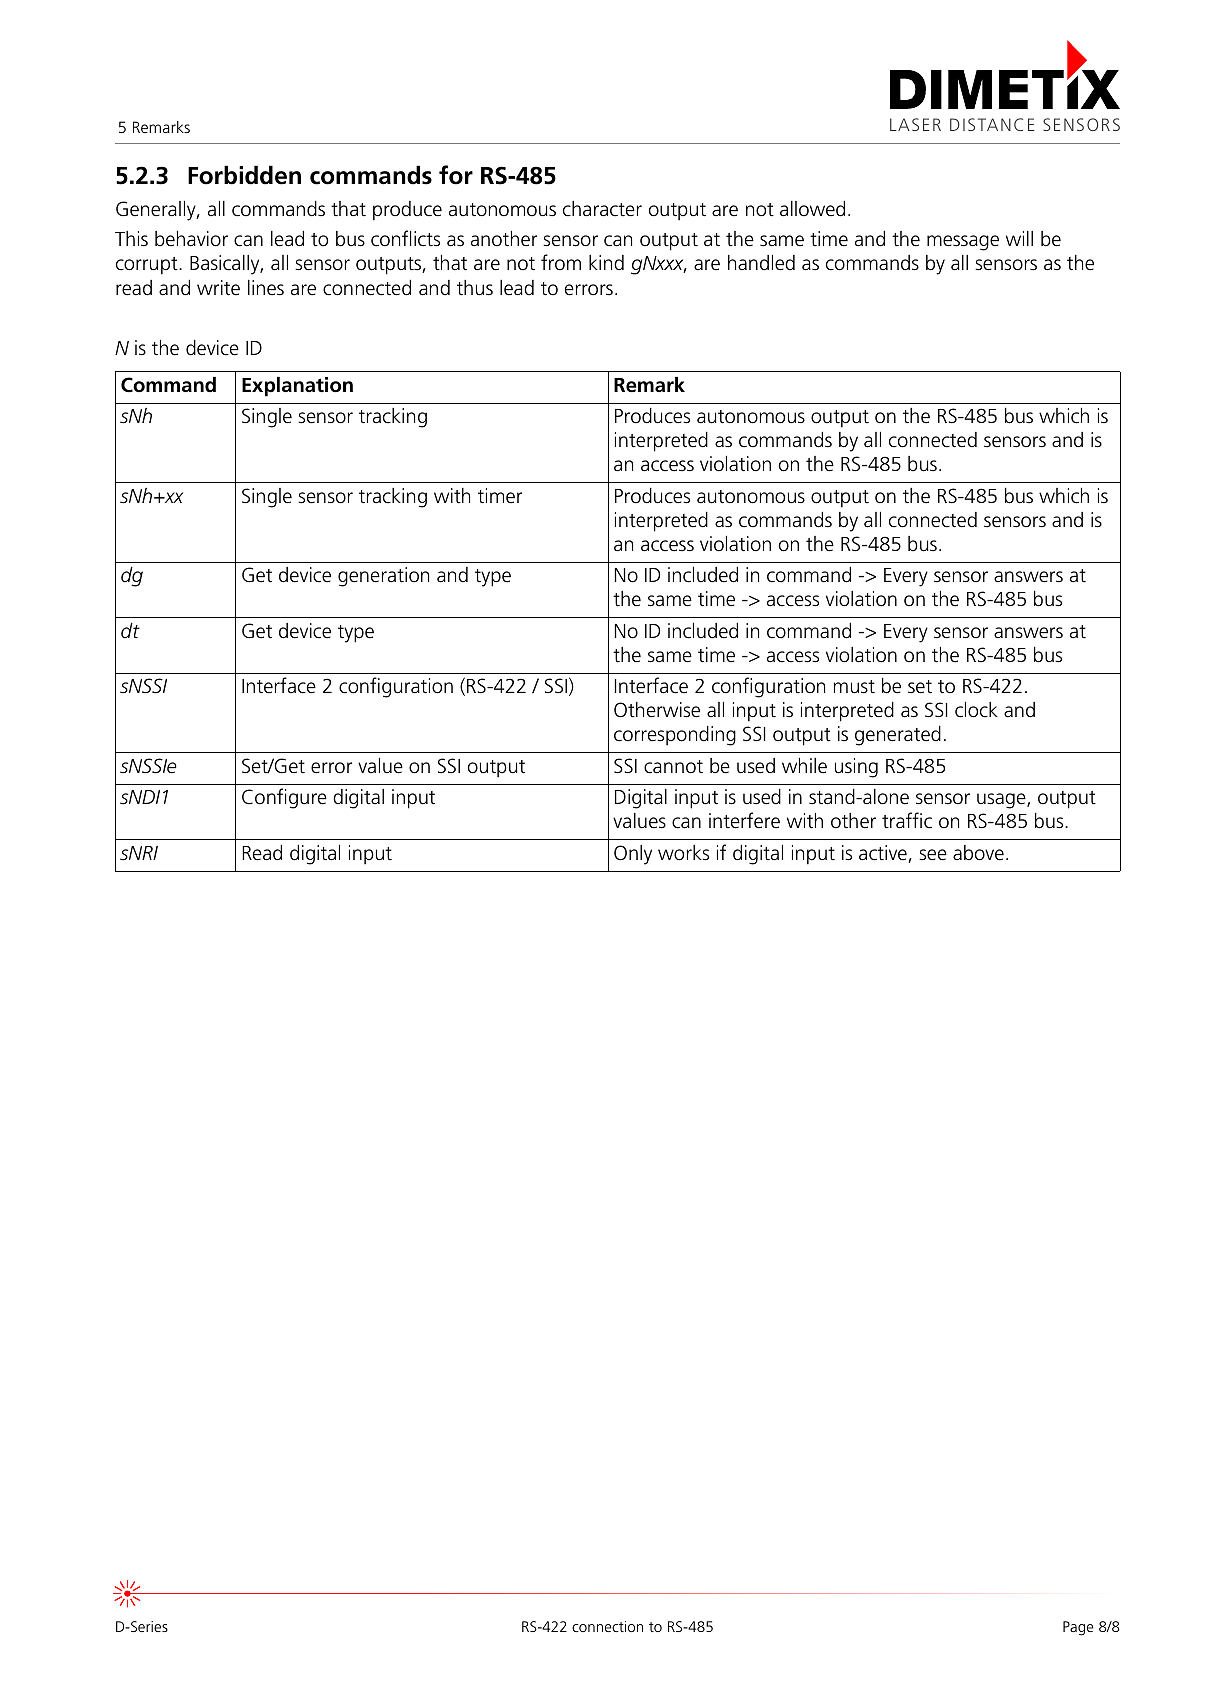 The height and width of the image is (1705, 1206). Describe the element at coordinates (933, 855) in the image. I see `see` at that location.
